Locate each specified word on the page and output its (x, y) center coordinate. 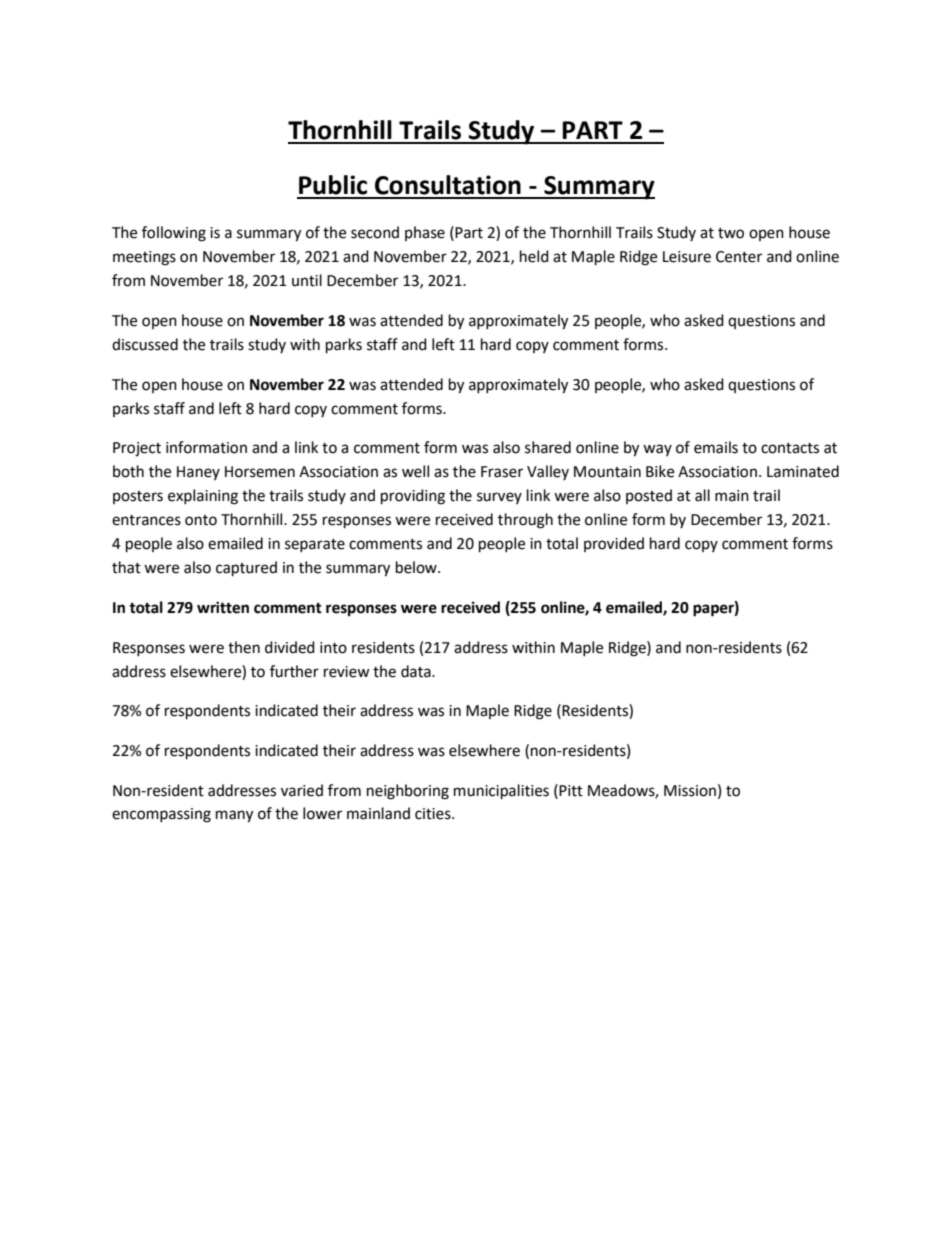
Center (739, 257)
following (174, 234)
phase (425, 233)
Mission (690, 791)
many (234, 816)
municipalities (501, 792)
